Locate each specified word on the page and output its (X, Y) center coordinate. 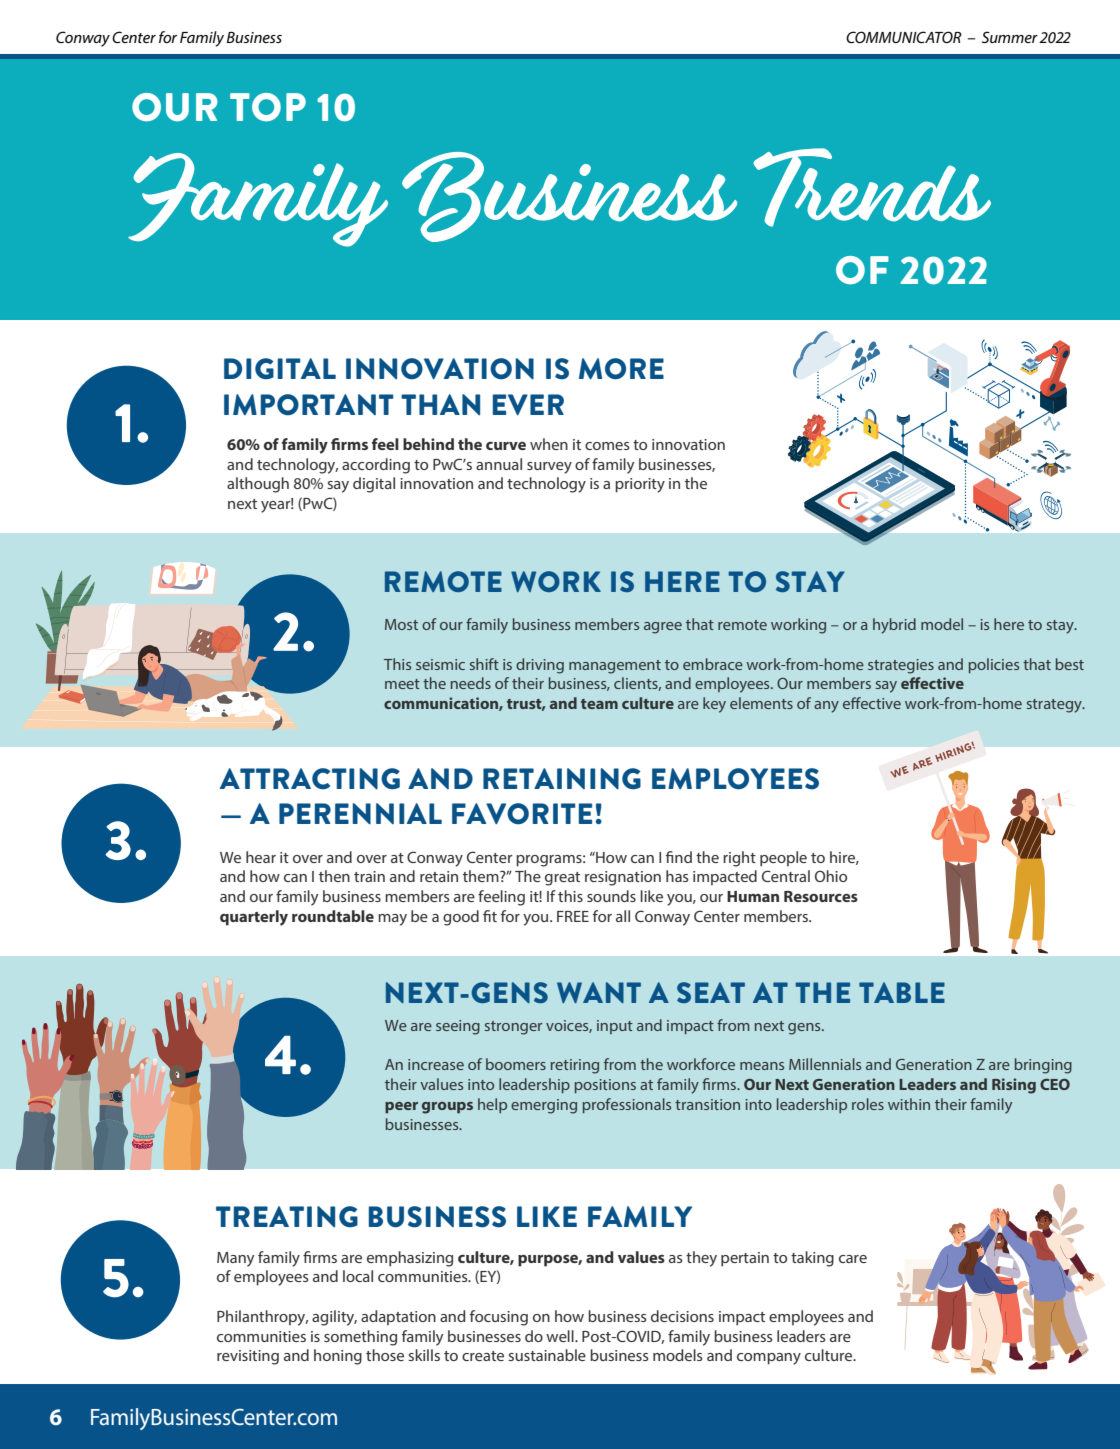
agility (334, 1318)
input (615, 1027)
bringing (1043, 1066)
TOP (268, 107)
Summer (1010, 37)
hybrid (894, 626)
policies (994, 665)
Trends (872, 187)
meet (402, 684)
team (599, 704)
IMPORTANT (309, 405)
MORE (621, 369)
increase (436, 1064)
